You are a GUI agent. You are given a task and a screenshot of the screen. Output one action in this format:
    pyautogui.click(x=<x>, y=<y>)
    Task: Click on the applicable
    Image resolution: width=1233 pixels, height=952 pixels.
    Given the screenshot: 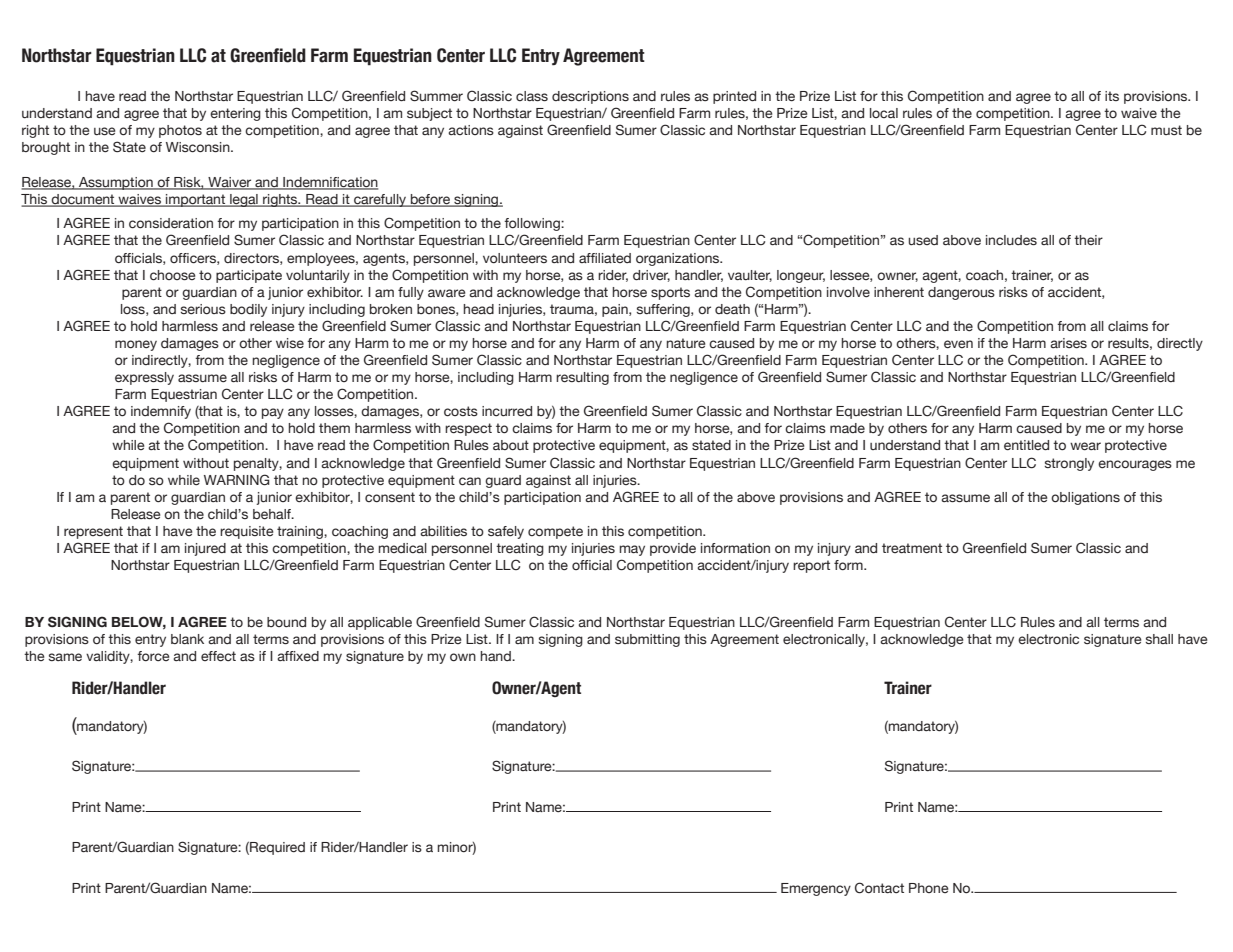 What is the action you would take?
    pyautogui.click(x=380, y=623)
